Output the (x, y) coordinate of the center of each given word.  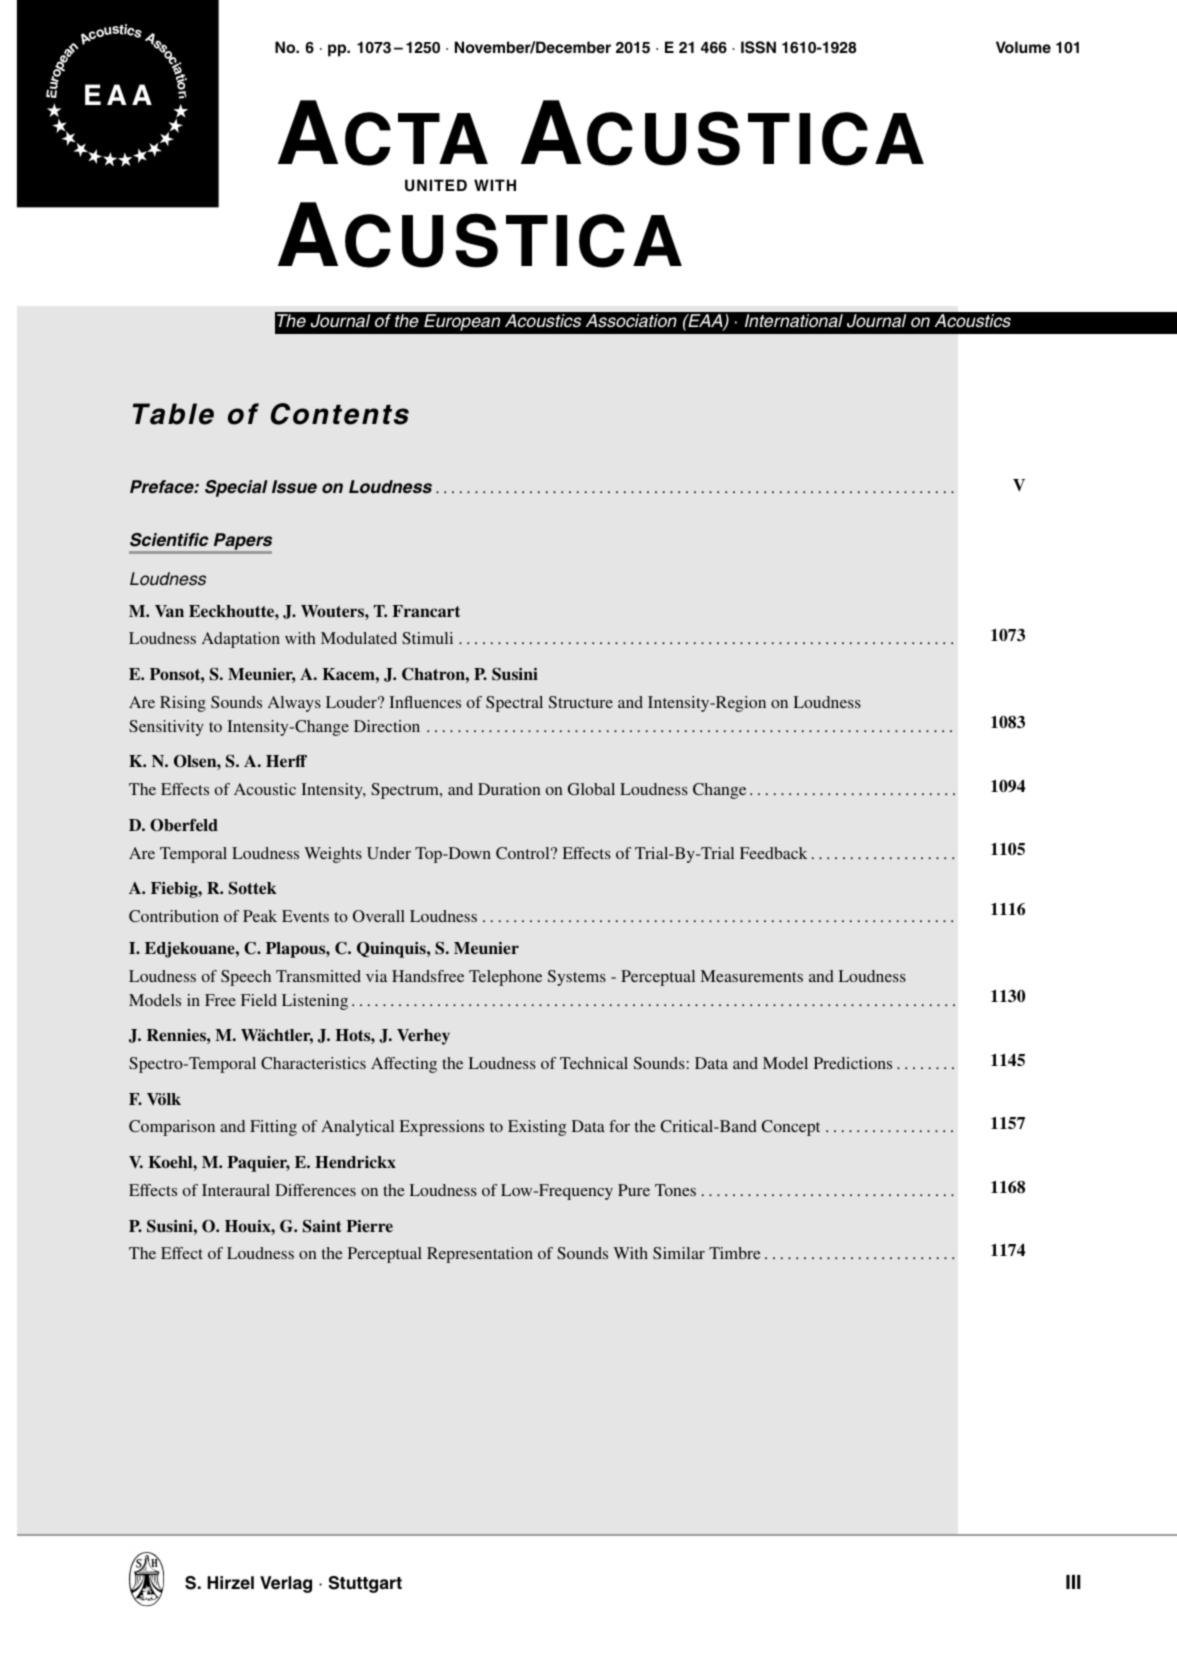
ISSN (758, 47)
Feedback (773, 853)
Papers (242, 543)
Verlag (286, 1584)
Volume (1023, 47)
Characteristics (313, 1063)
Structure (581, 702)
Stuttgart (365, 1584)
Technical (594, 1063)
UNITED (436, 185)
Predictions (853, 1063)
